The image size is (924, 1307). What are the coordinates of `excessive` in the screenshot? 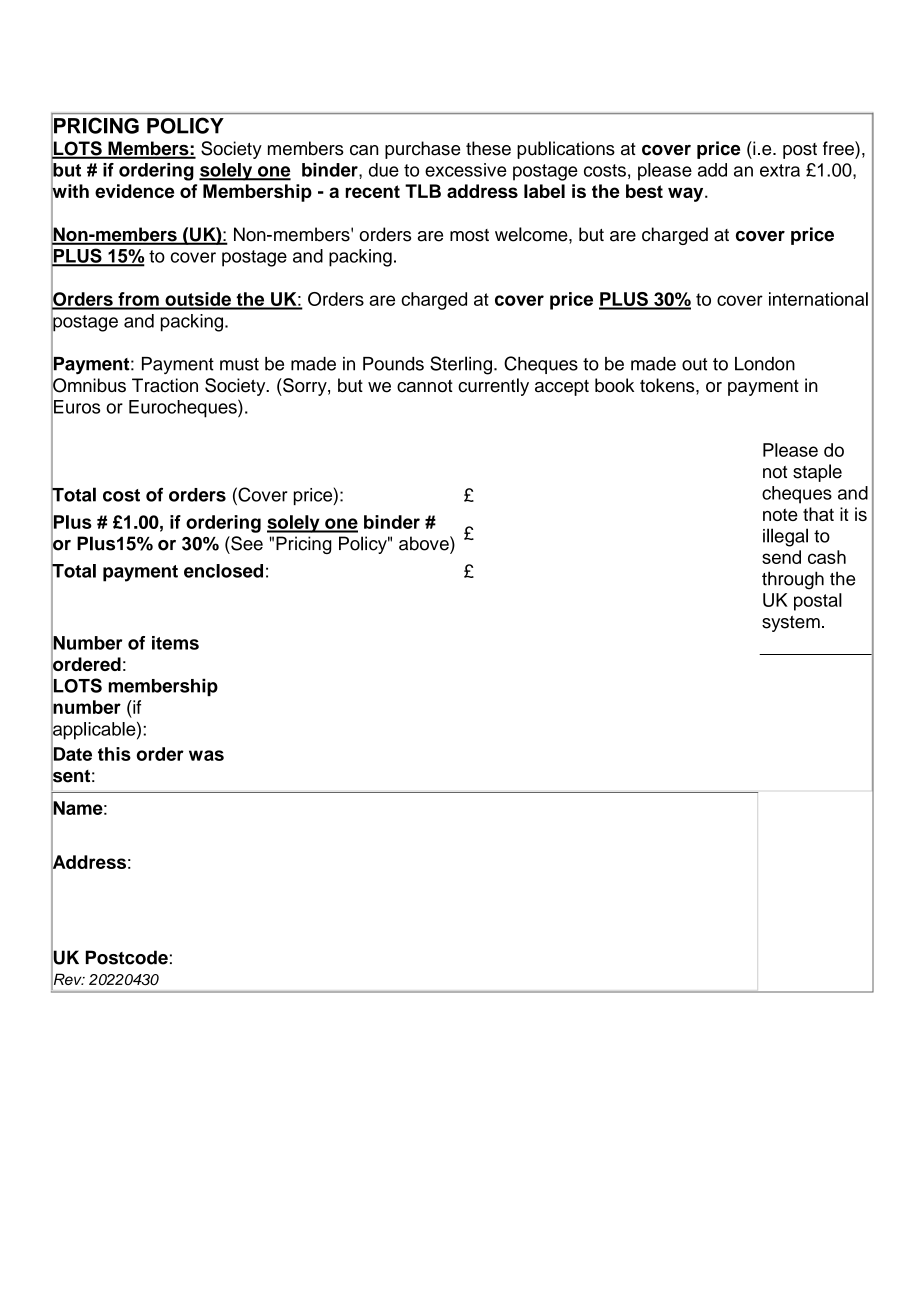 It's located at (466, 170).
